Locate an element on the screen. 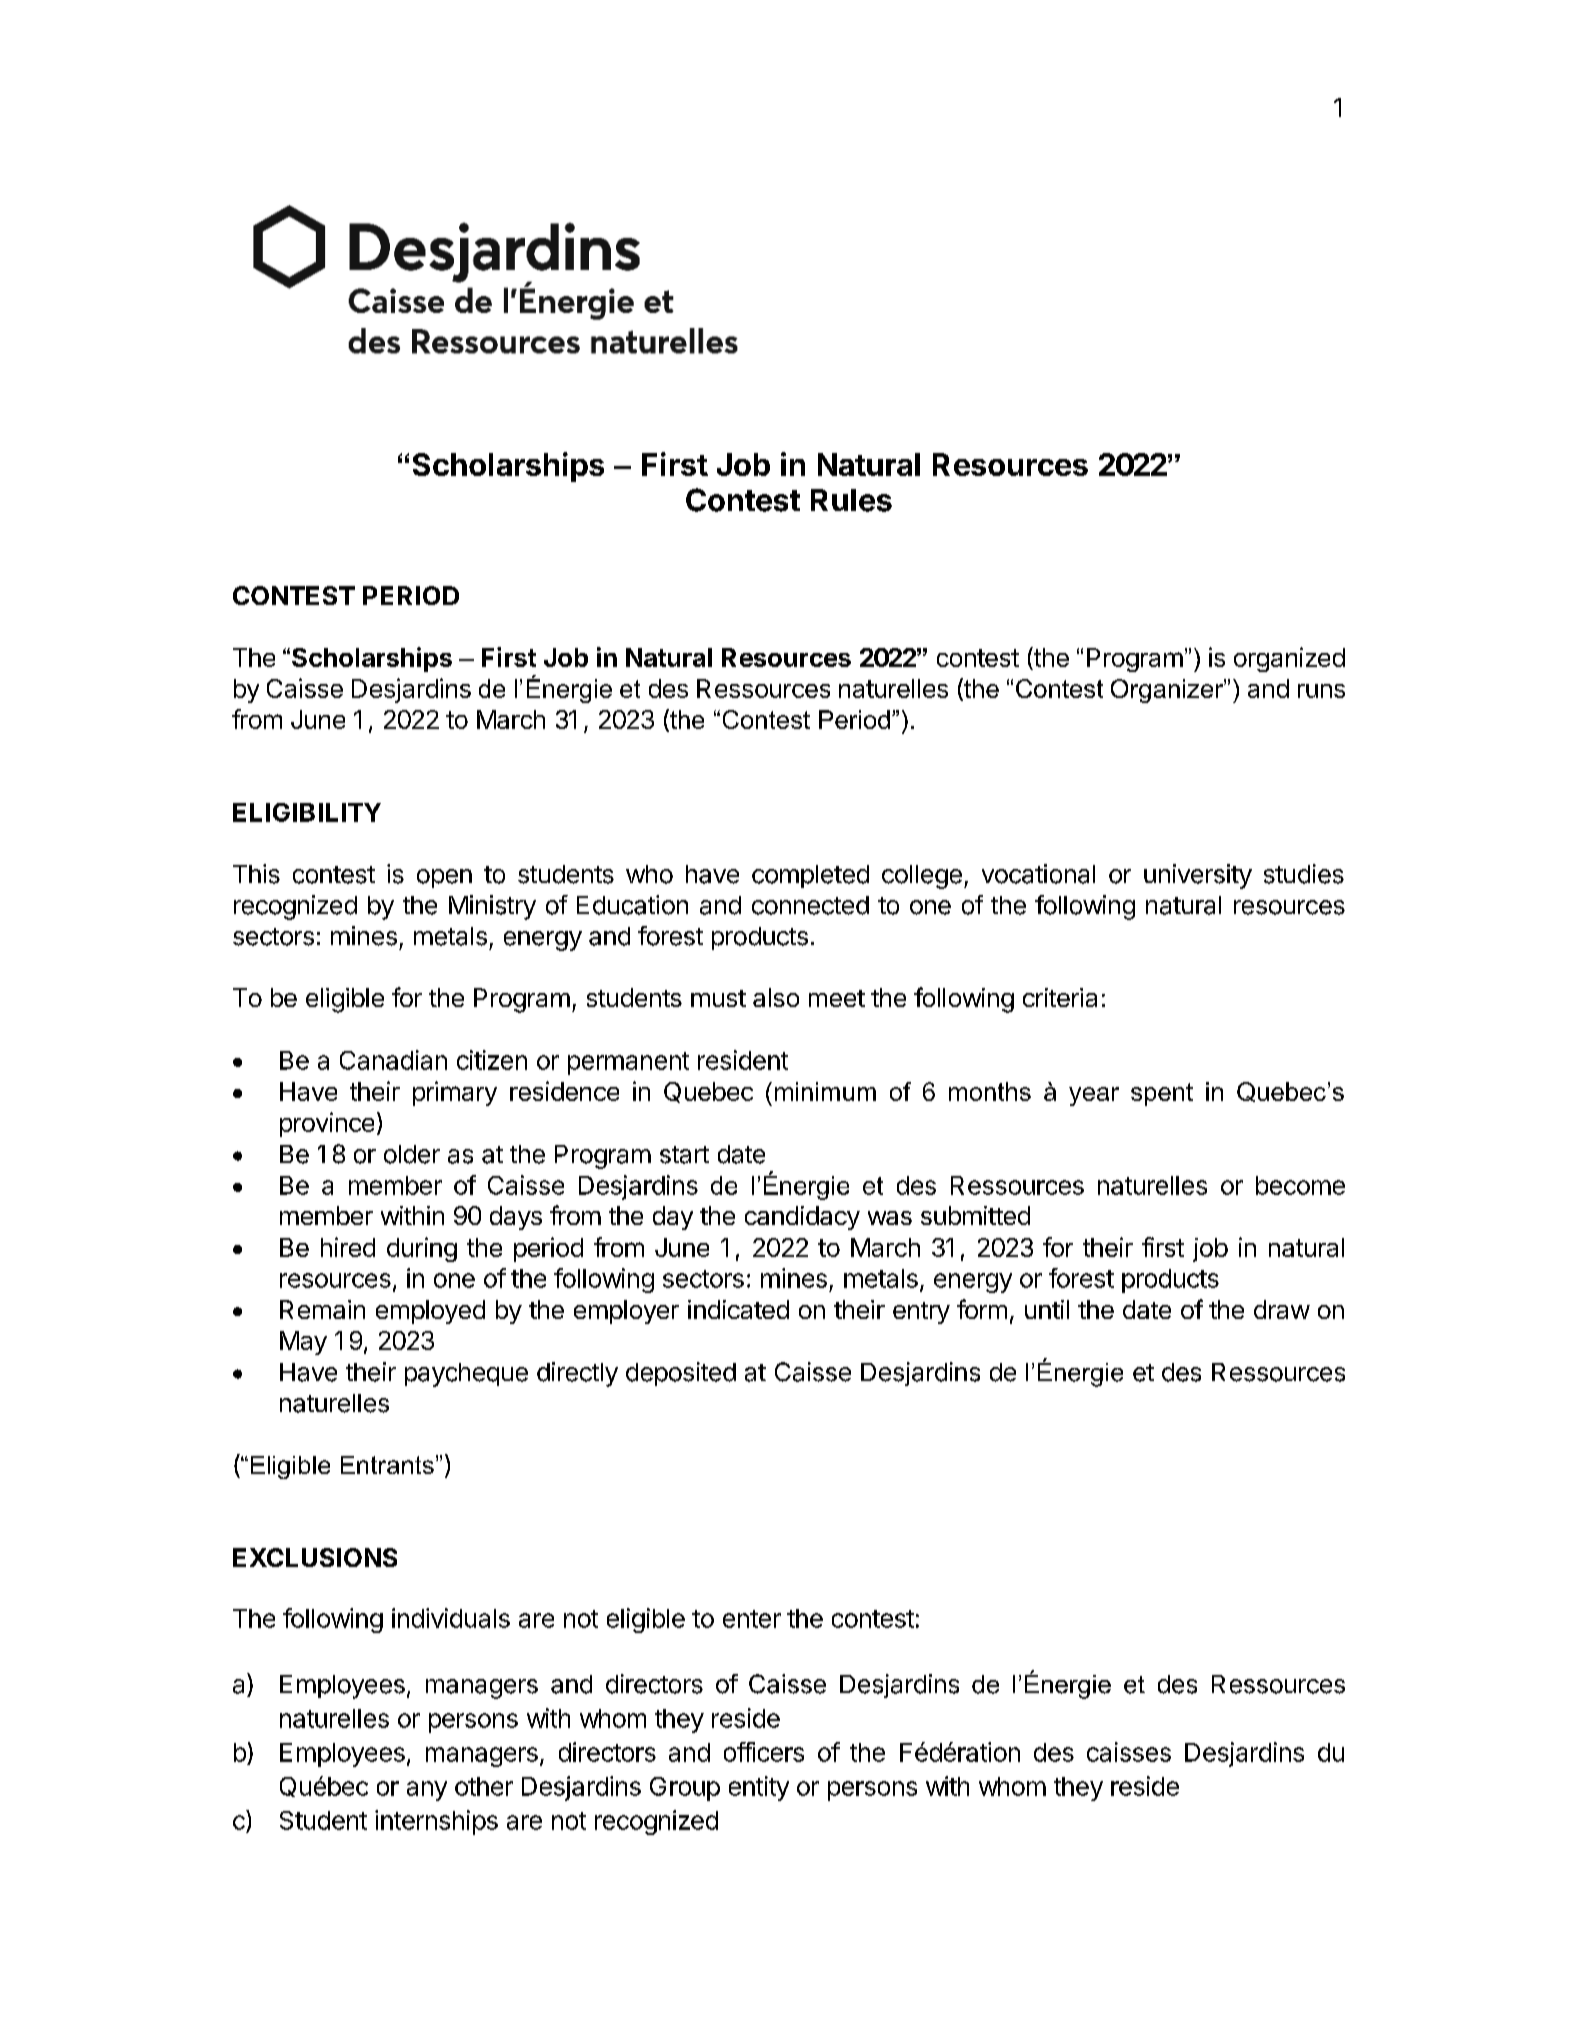  indicated is located at coordinates (738, 1309).
